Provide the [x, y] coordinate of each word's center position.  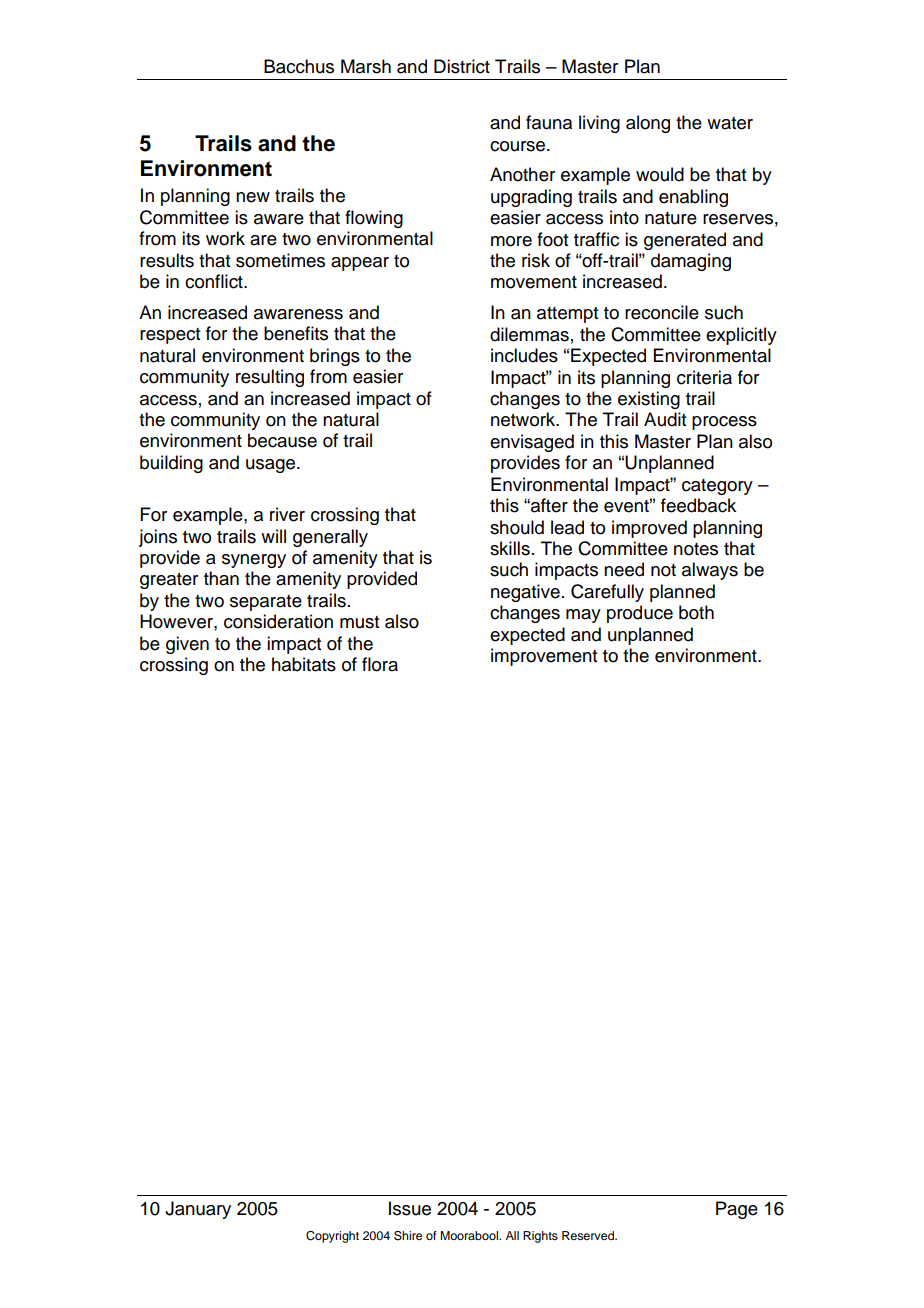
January [198, 1210]
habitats [304, 664]
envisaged [532, 443]
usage [272, 466]
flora [380, 664]
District [462, 66]
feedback [698, 505]
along [648, 124]
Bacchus [299, 66]
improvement [544, 657]
